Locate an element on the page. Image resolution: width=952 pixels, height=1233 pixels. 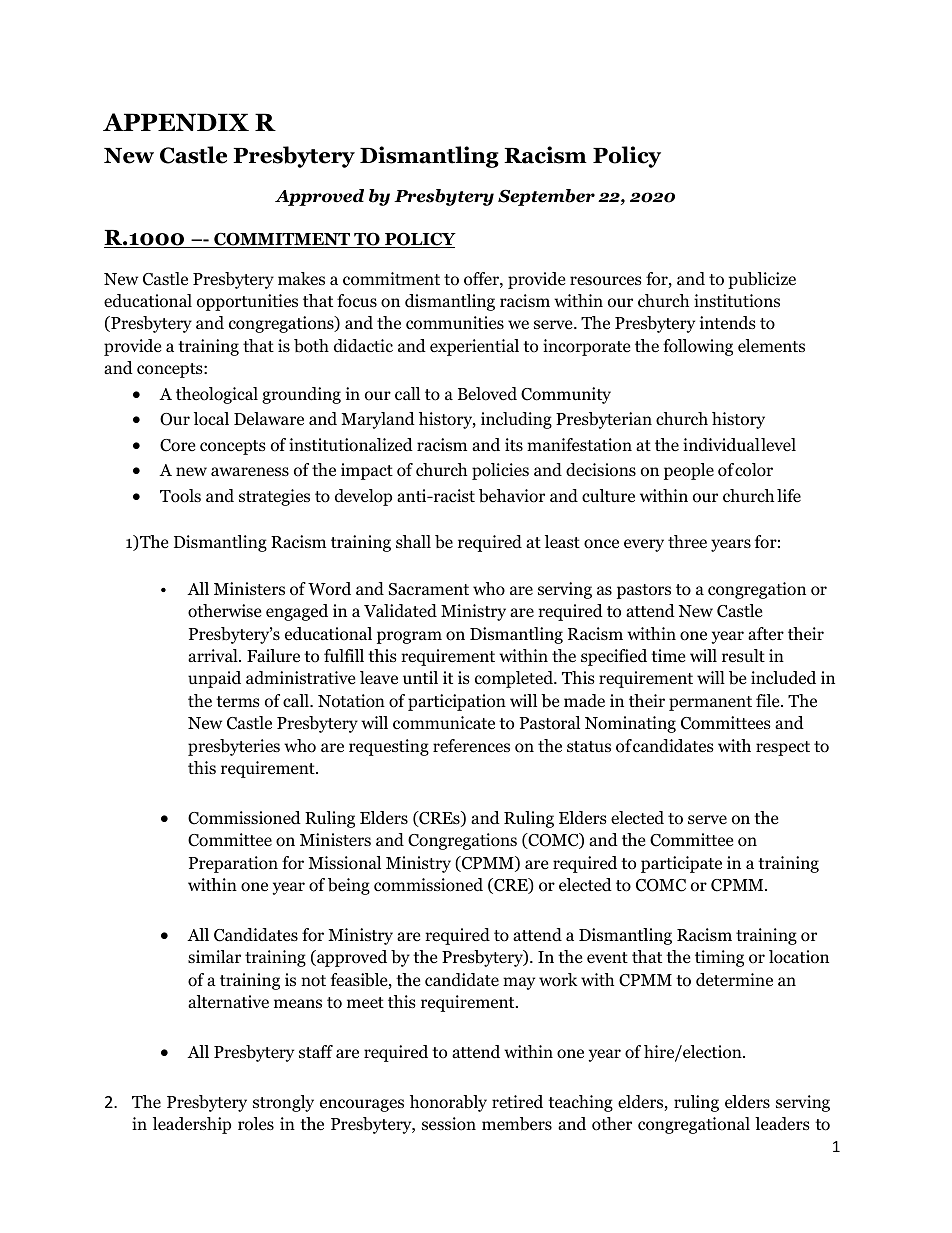
respect is located at coordinates (783, 748).
